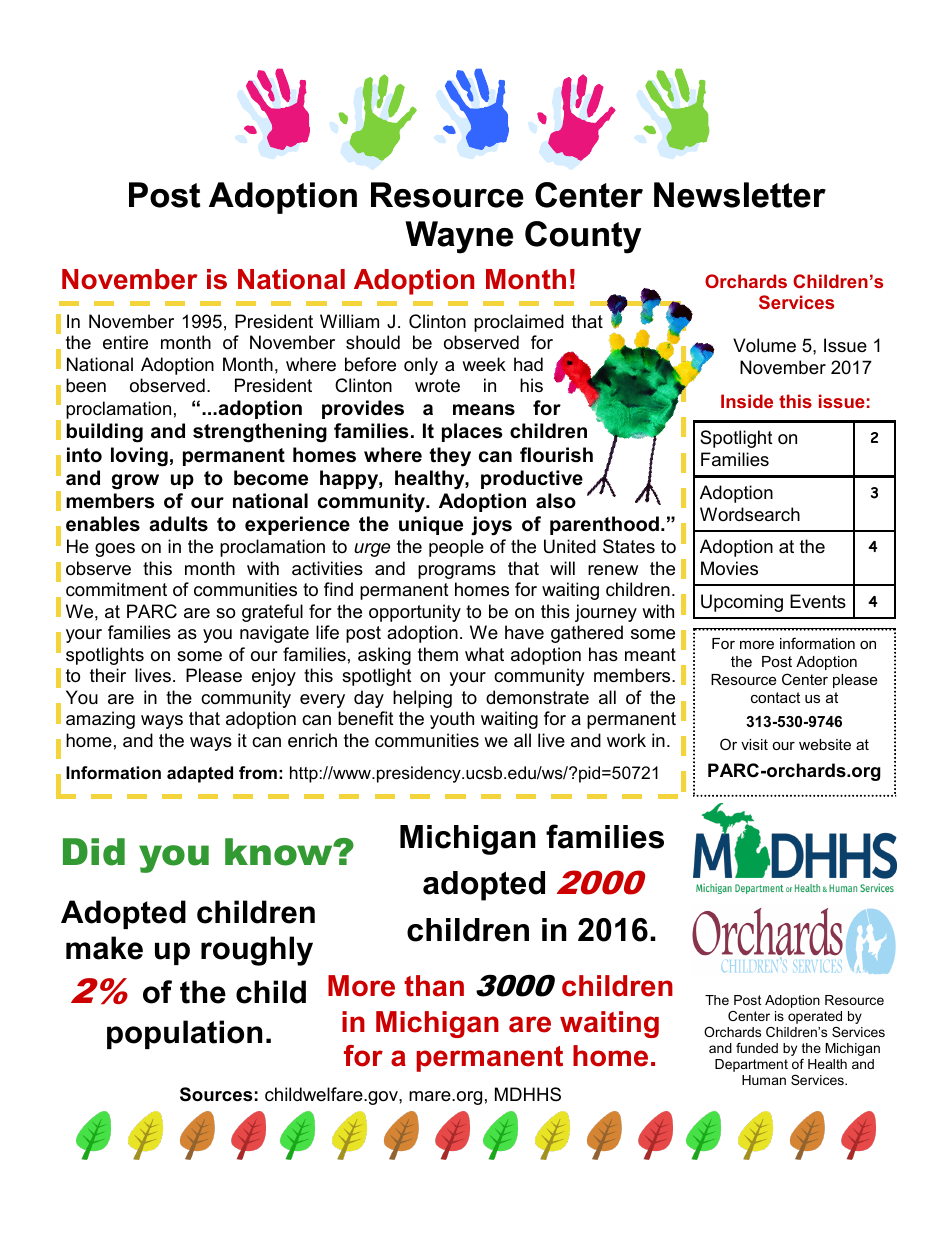  What do you see at coordinates (742, 603) in the document?
I see `Upcoming` at bounding box center [742, 603].
